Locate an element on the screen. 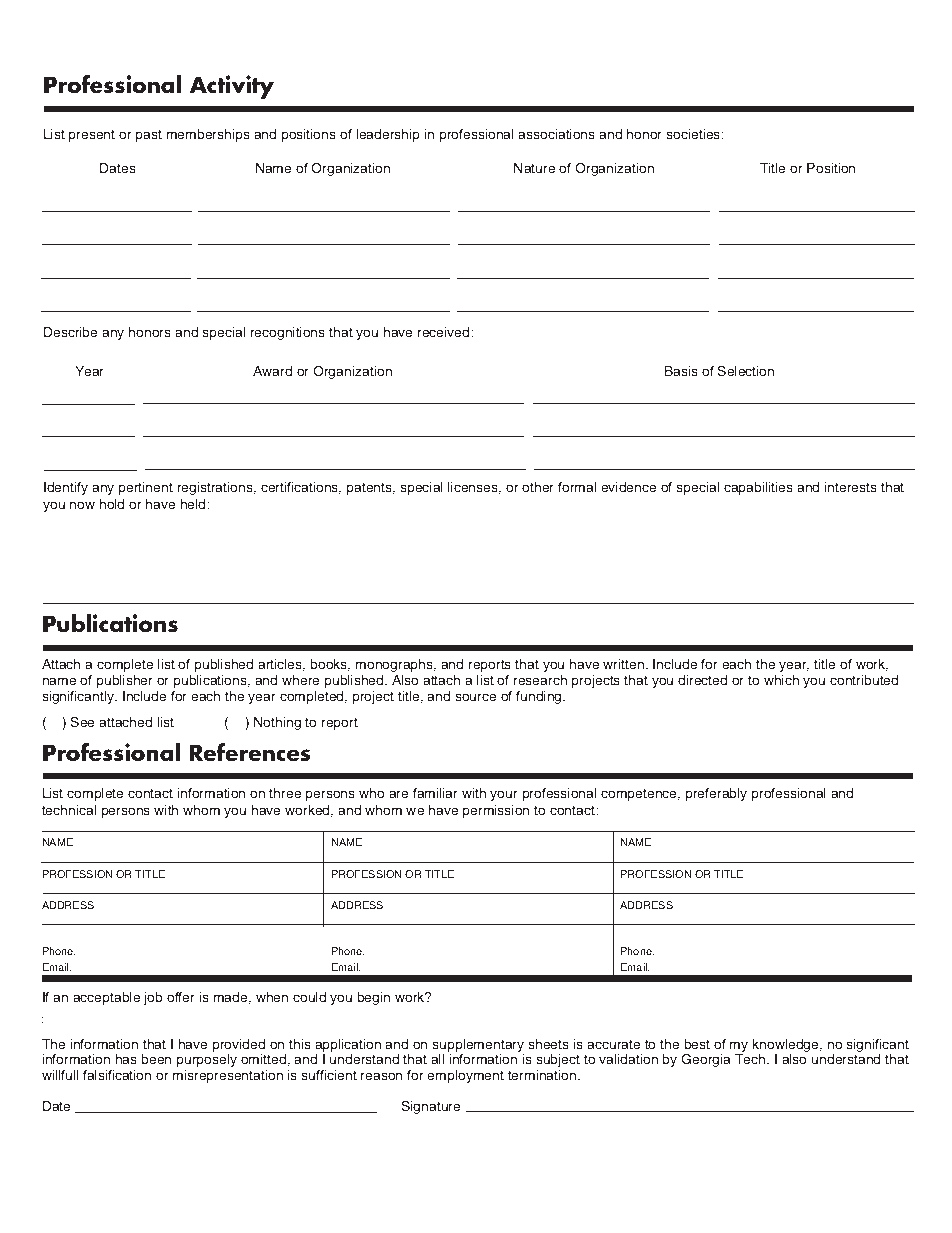 Image resolution: width=952 pixels, height=1233 pixels. leadership is located at coordinates (388, 135).
